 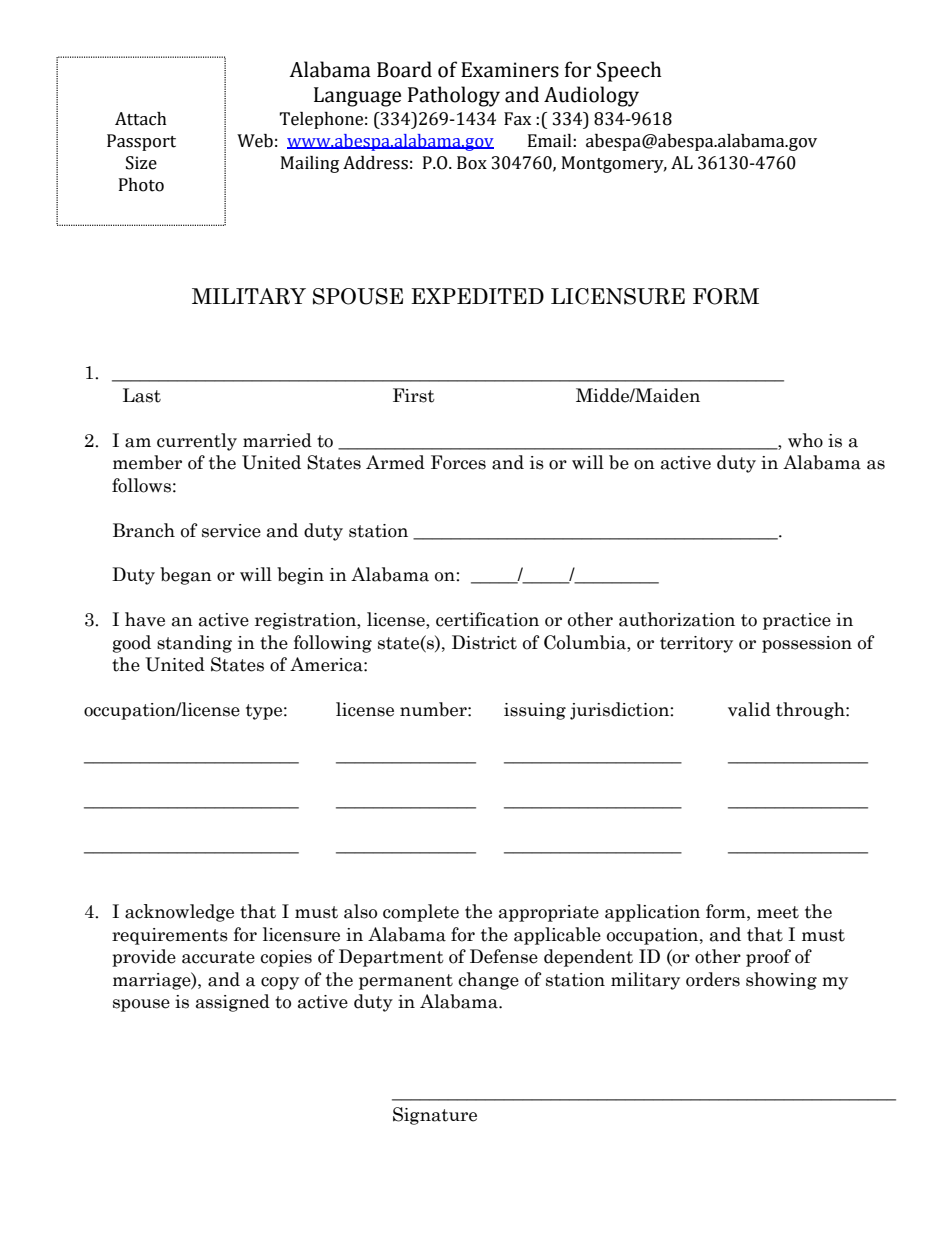 I want to click on EXPEDITED, so click(x=477, y=296).
